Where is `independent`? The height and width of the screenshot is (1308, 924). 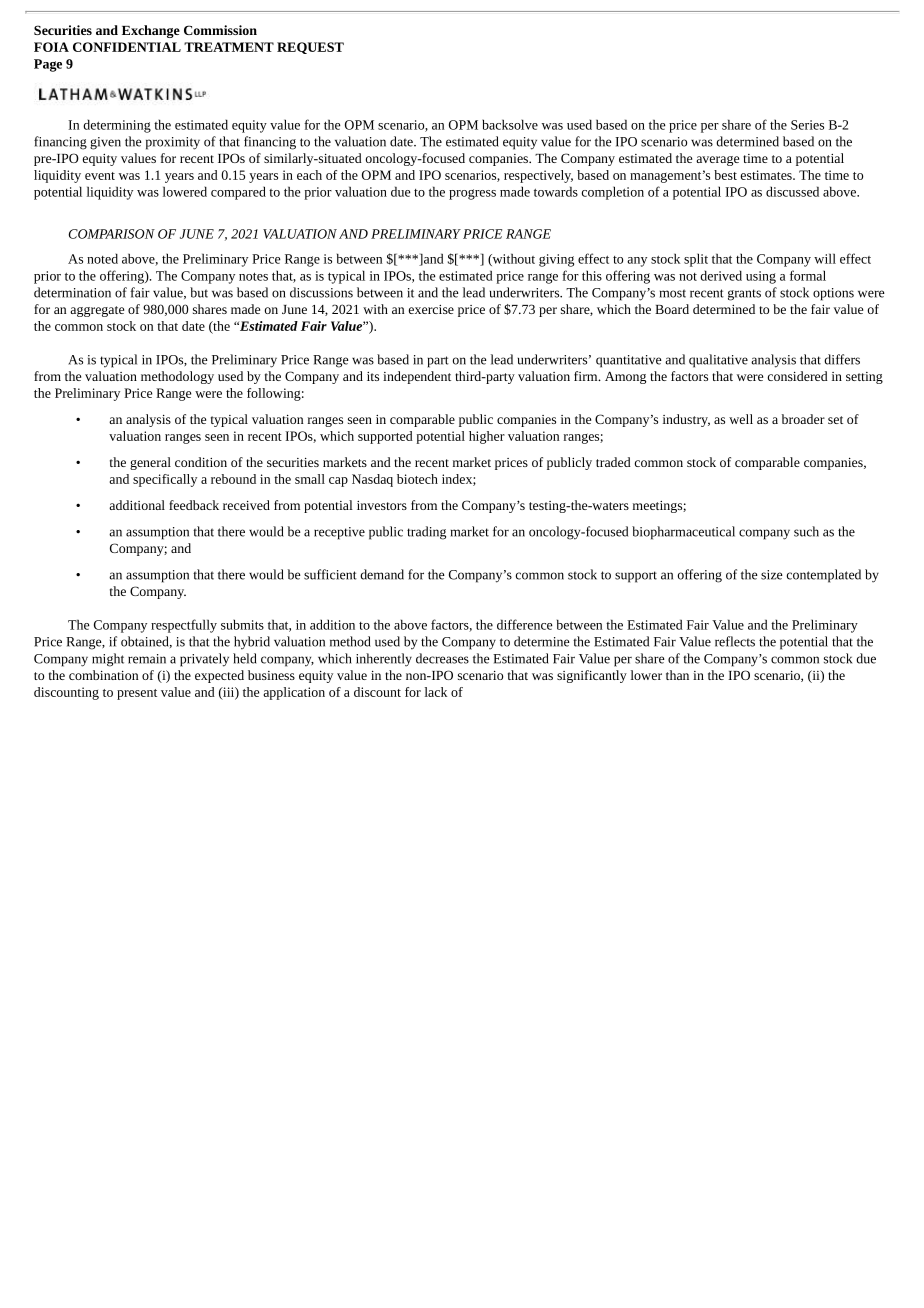
independent is located at coordinates (417, 377).
